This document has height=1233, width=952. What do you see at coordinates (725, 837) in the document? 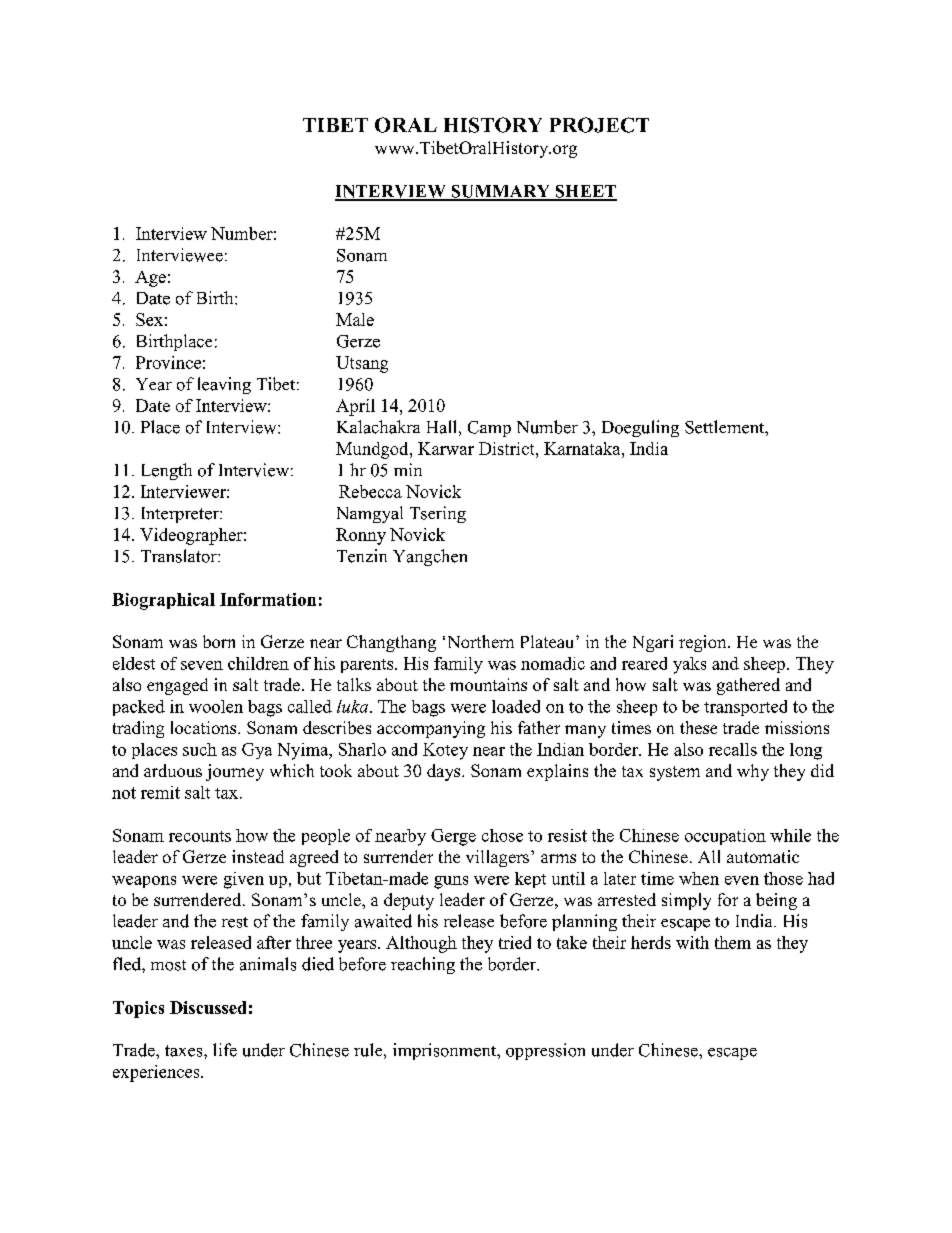
I see `occupation` at bounding box center [725, 837].
